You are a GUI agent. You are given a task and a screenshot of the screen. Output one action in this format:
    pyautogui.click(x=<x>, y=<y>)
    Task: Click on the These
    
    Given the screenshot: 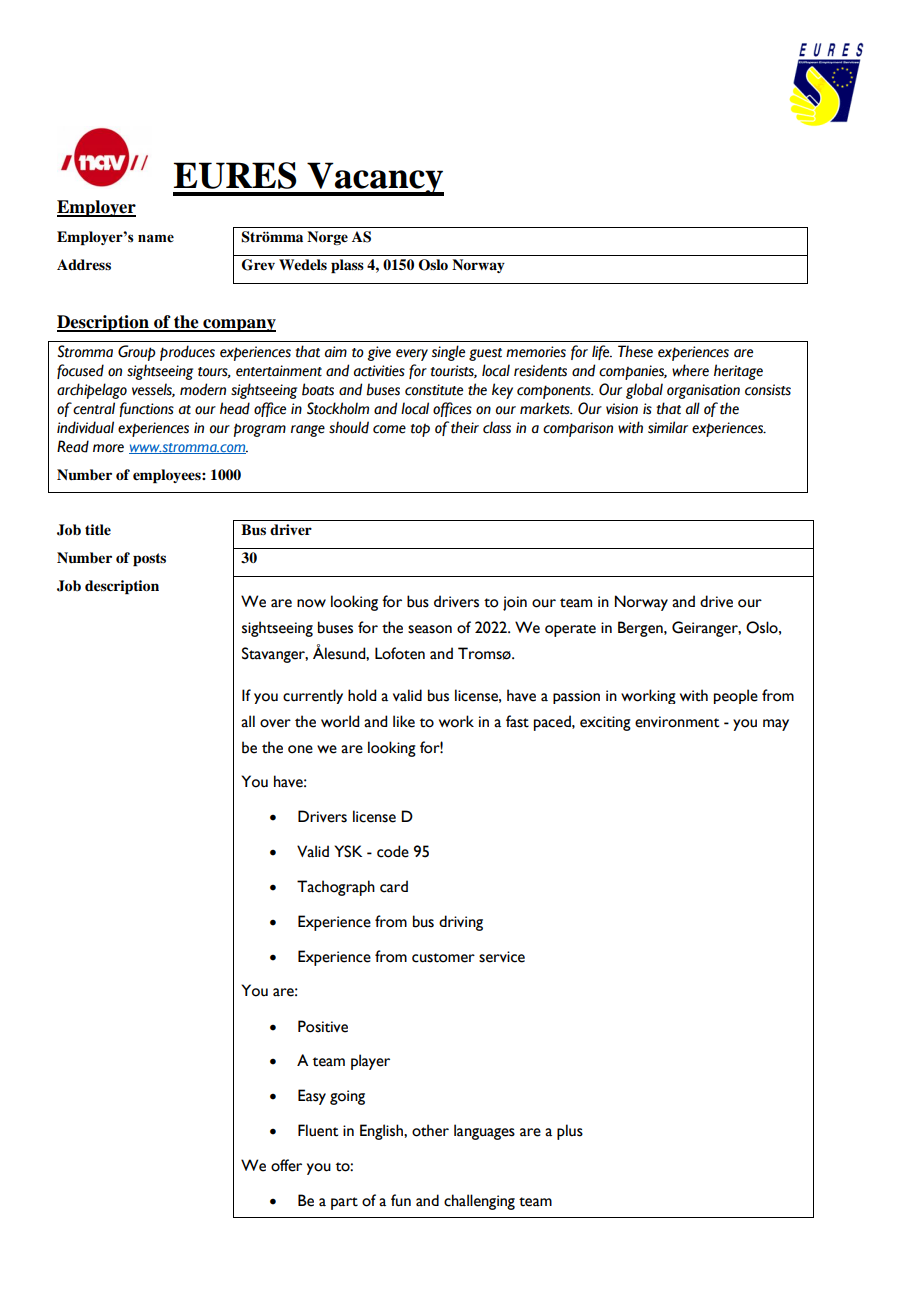 What is the action you would take?
    pyautogui.click(x=635, y=351)
